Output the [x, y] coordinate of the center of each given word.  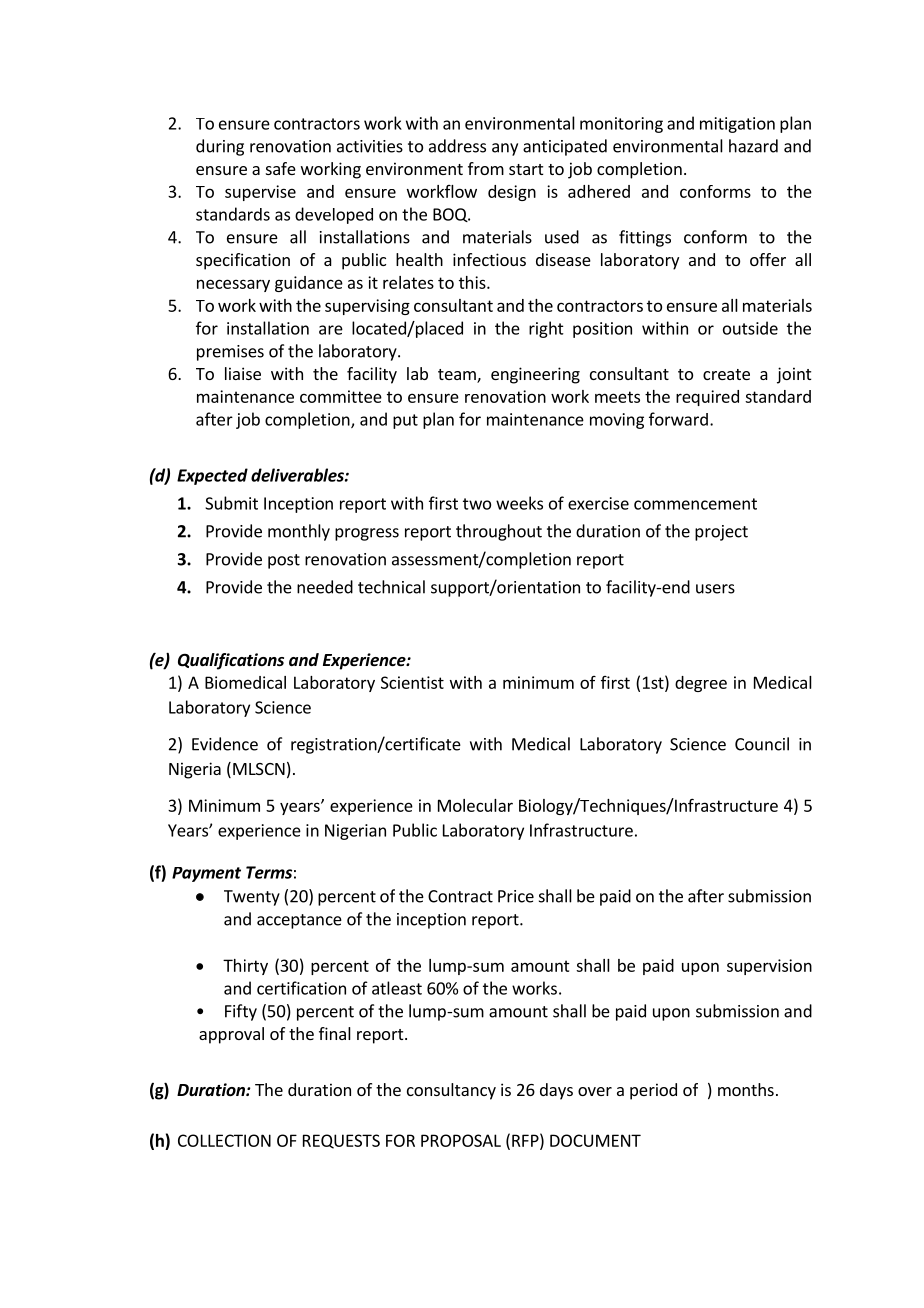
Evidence [225, 744]
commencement [695, 504]
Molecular [475, 805]
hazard [753, 146]
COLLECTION [224, 1140]
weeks [519, 503]
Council [762, 744]
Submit [231, 503]
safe [281, 168]
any [505, 149]
